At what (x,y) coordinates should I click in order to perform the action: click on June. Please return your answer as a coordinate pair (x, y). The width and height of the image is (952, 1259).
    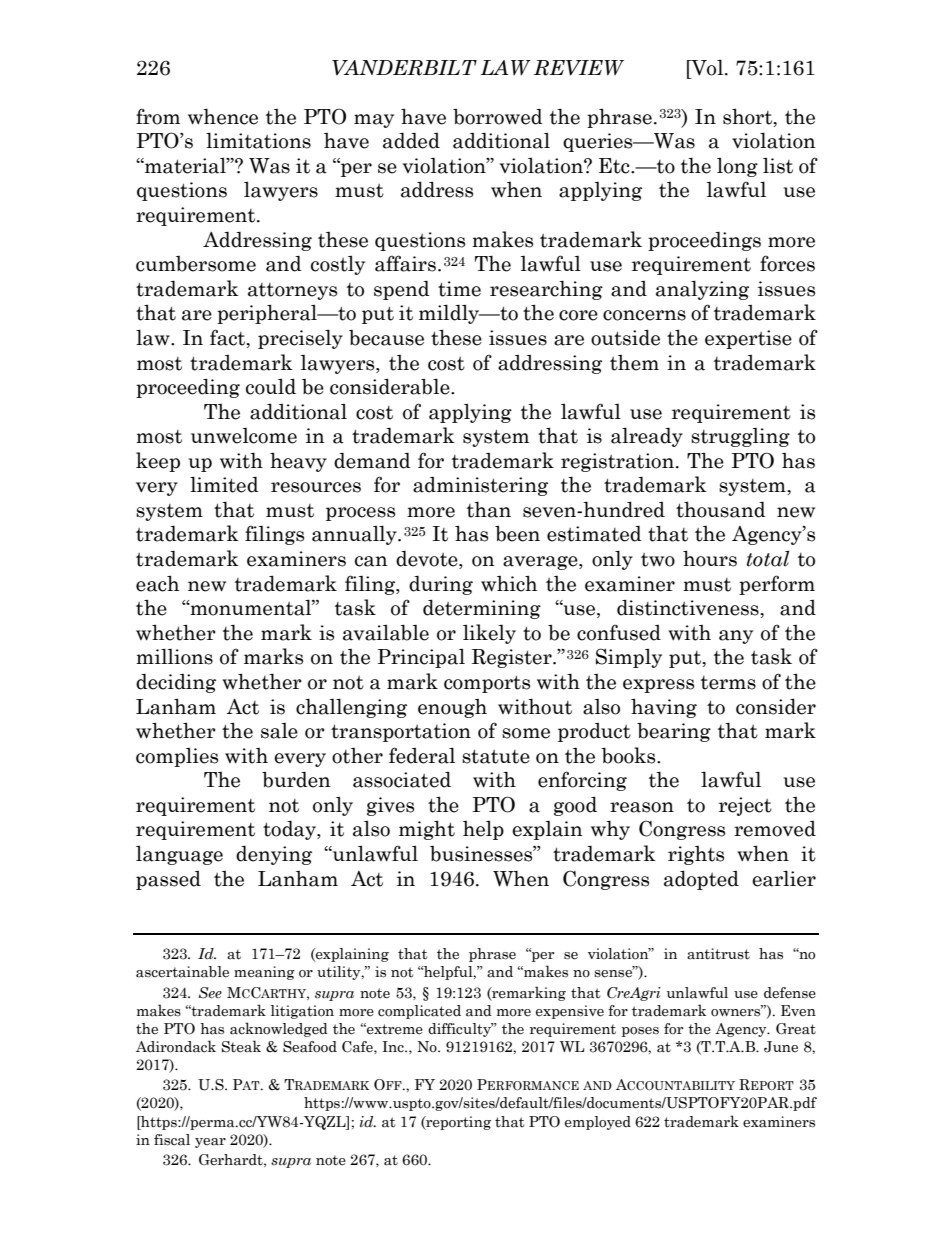
    Looking at the image, I should click on (781, 1047).
